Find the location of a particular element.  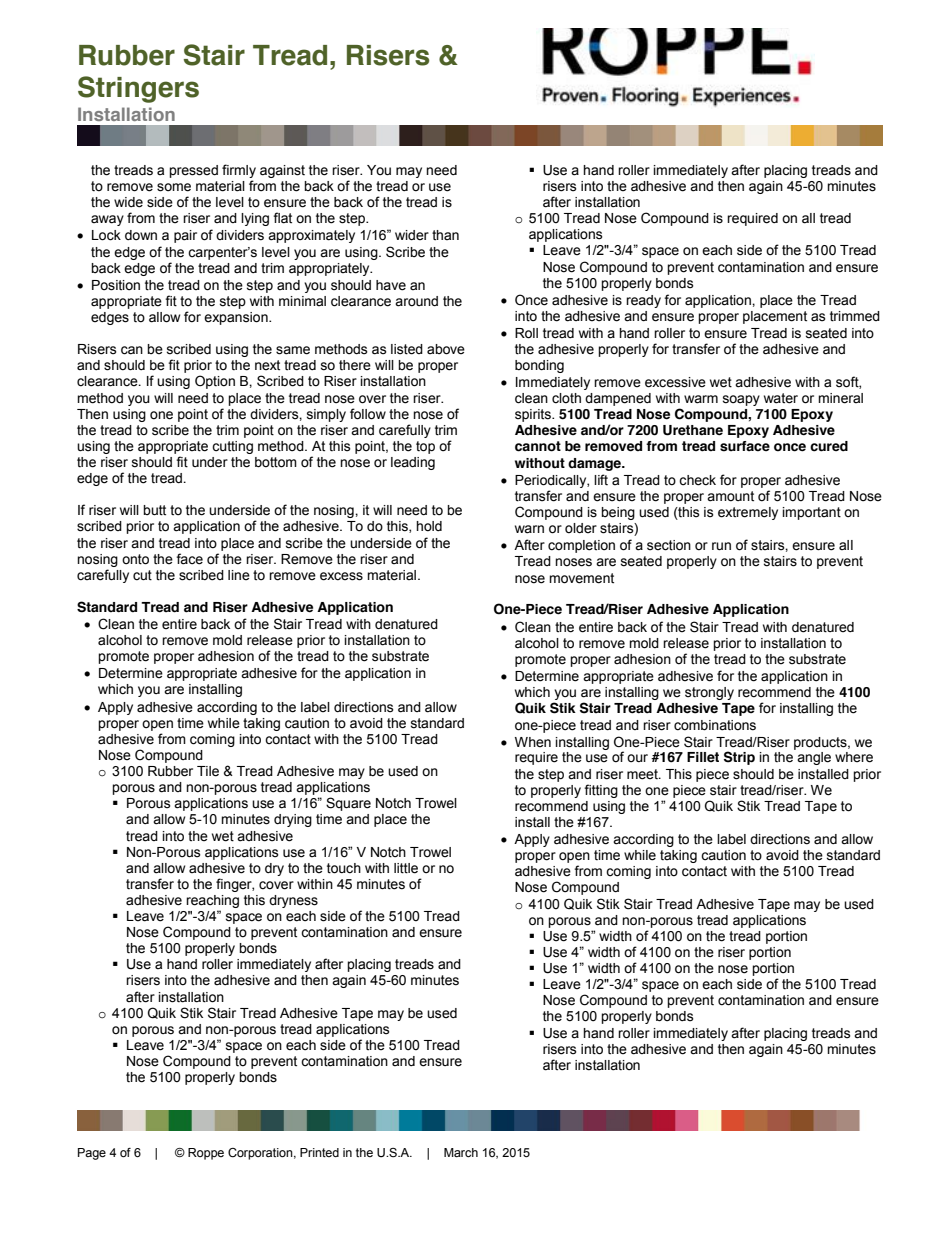

Stringers is located at coordinates (138, 89).
